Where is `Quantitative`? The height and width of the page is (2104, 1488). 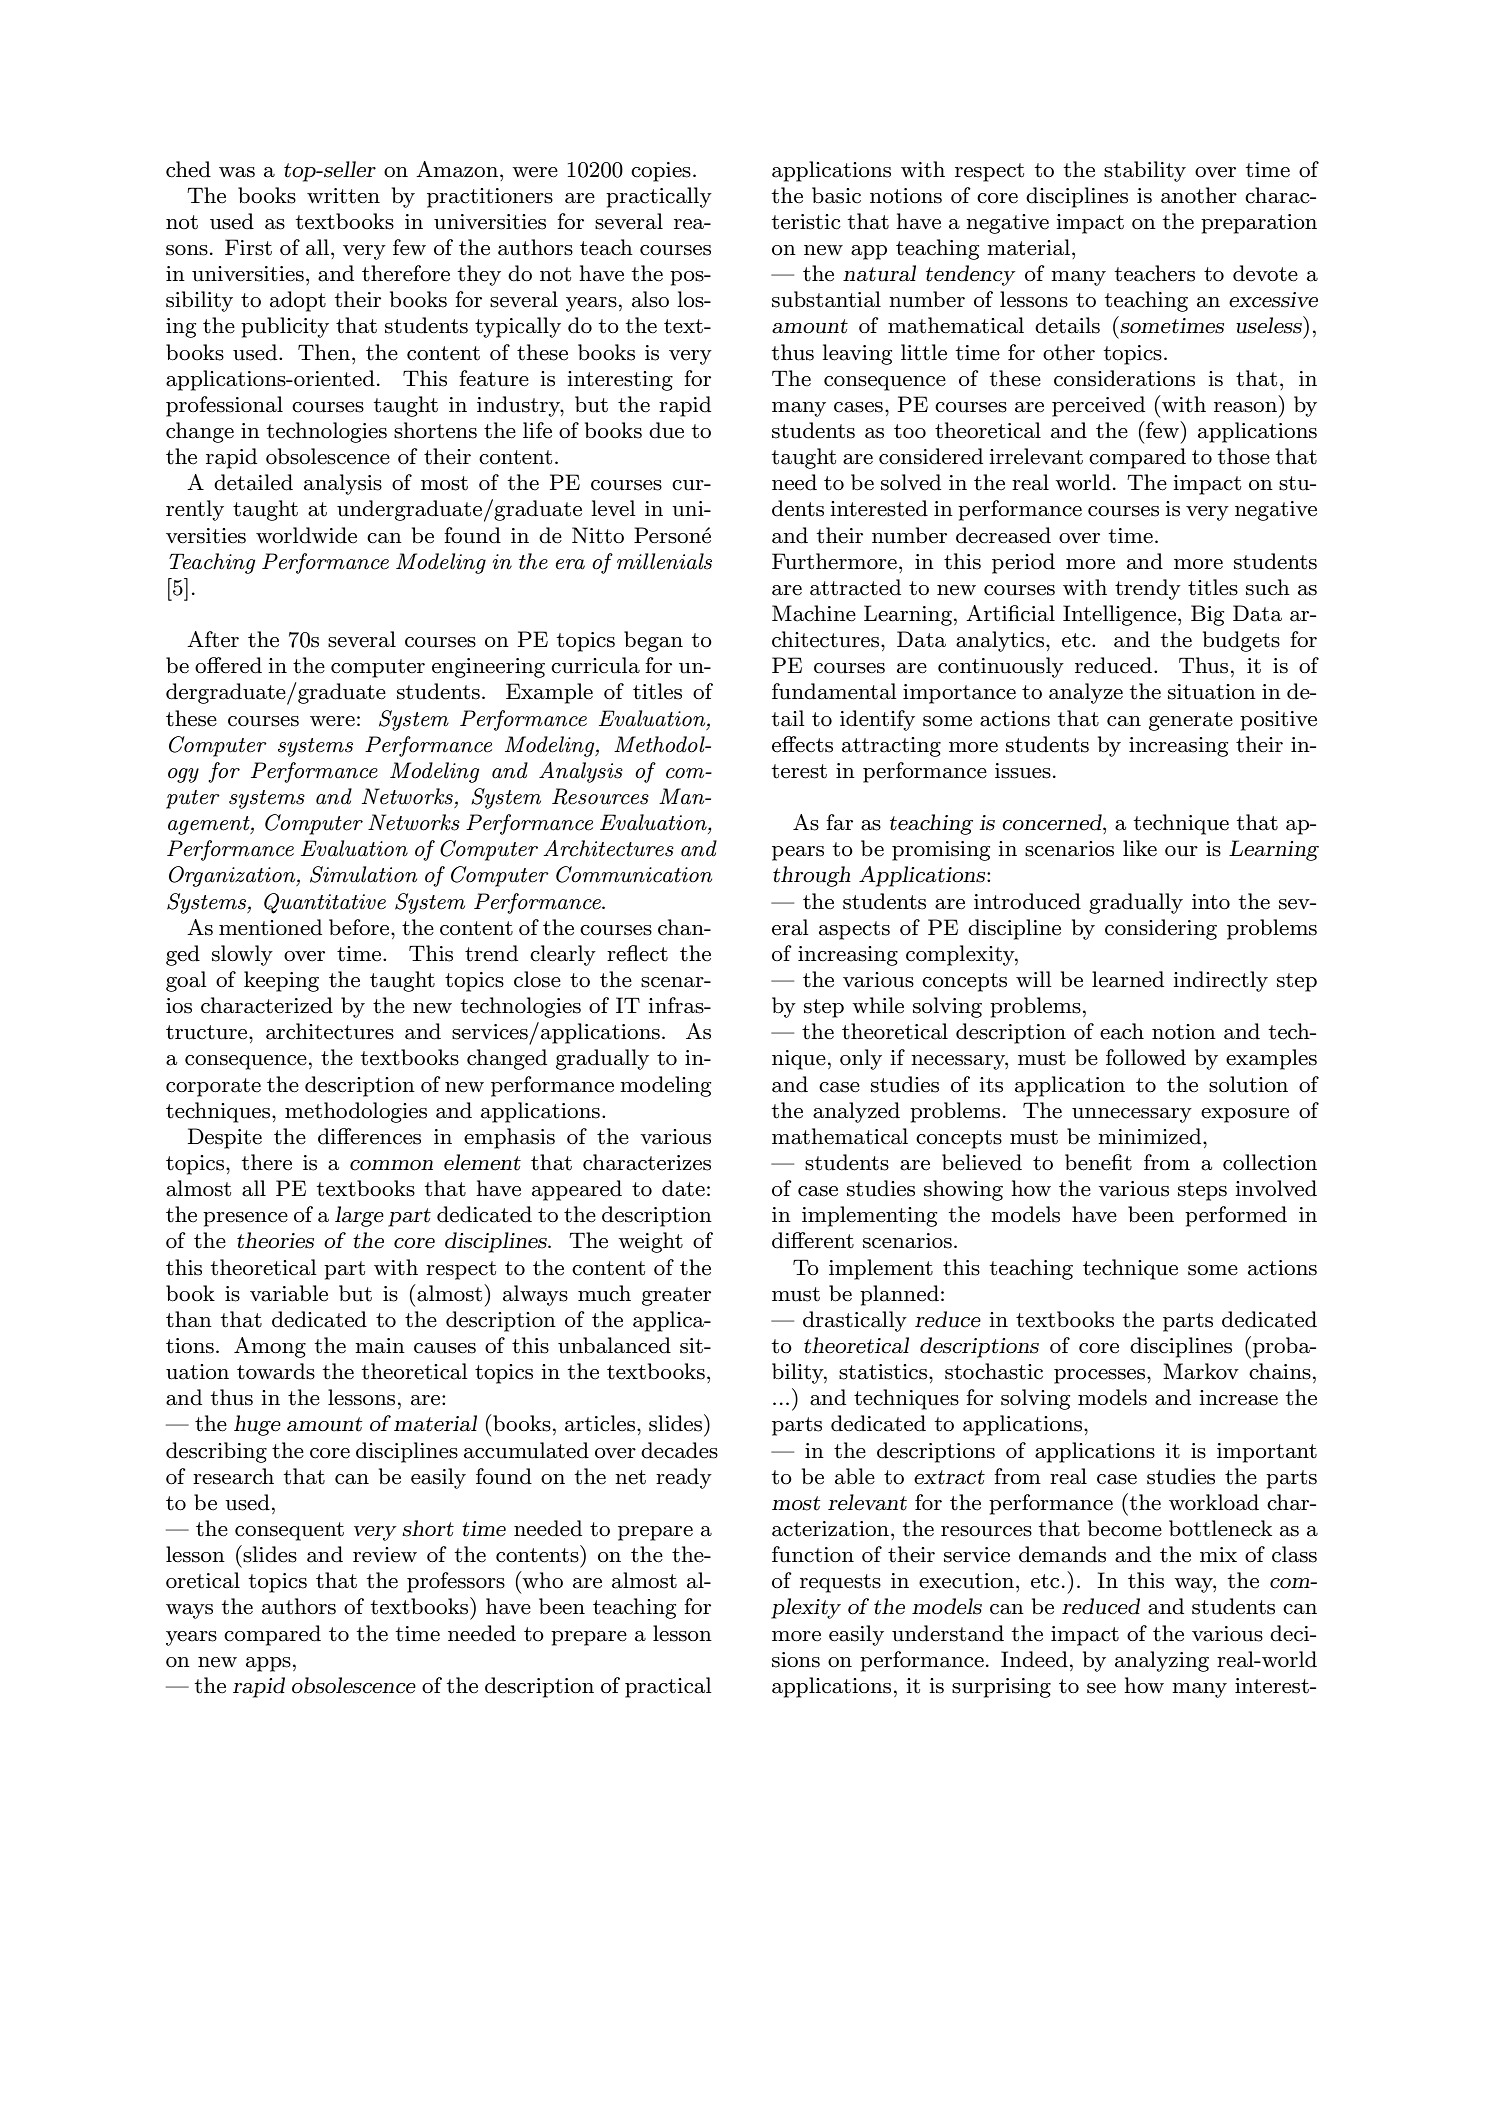
Quantitative is located at coordinates (325, 903).
